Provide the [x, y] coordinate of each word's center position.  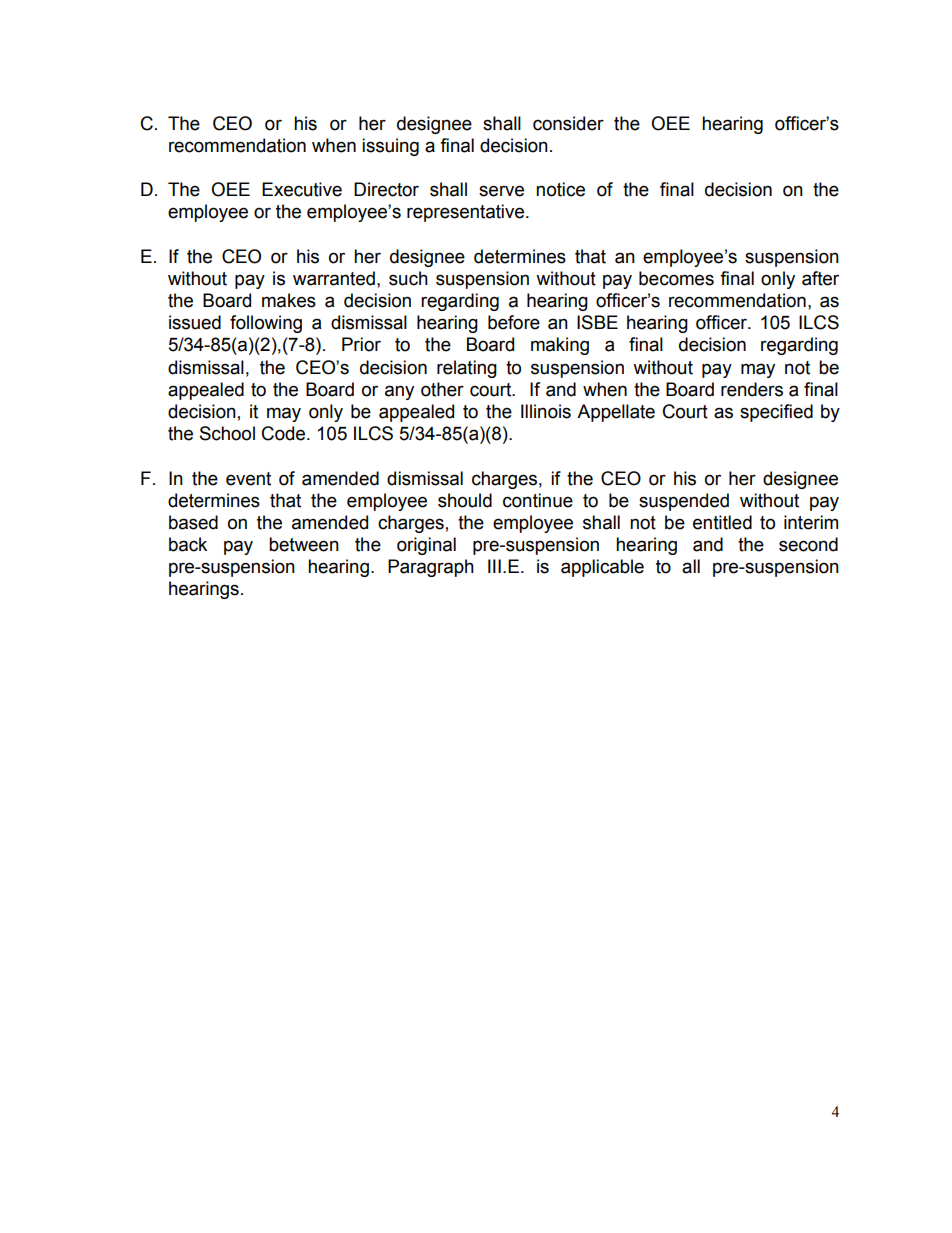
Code [285, 433]
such [408, 278]
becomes [676, 278]
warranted [334, 278]
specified [776, 413]
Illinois [546, 411]
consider [568, 123]
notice [560, 189]
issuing [390, 147]
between [304, 544]
